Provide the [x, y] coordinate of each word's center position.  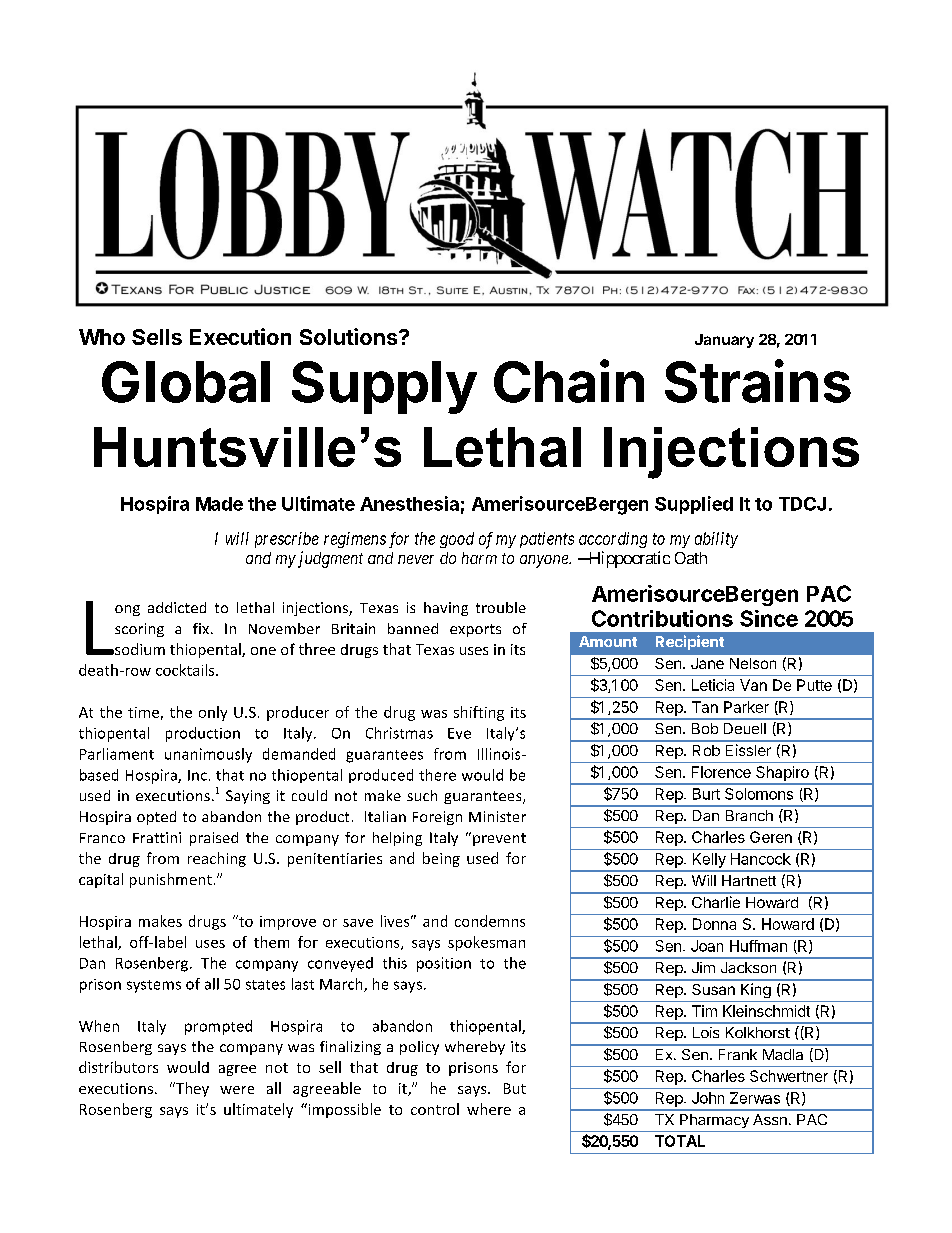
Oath [691, 558]
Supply [384, 387]
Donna [714, 924]
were [237, 1090]
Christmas [399, 733]
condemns [490, 921]
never [416, 559]
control [435, 1109]
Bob [705, 728]
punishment [171, 880]
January [724, 341]
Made [219, 504]
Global [186, 382]
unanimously [208, 755]
